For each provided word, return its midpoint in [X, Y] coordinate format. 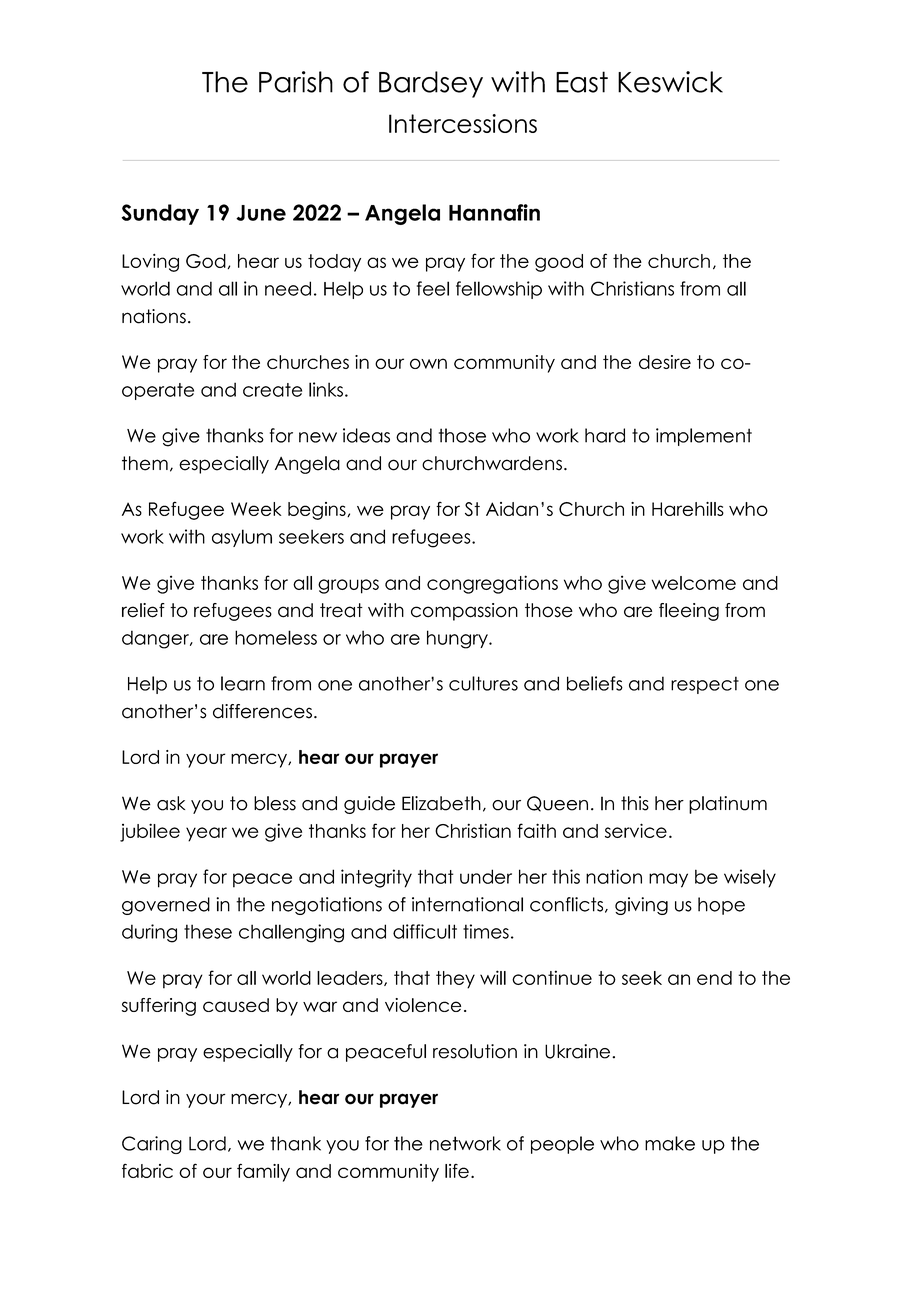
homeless [276, 637]
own [428, 363]
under [486, 876]
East [582, 82]
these [208, 931]
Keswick [670, 82]
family [263, 1172]
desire [665, 362]
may [668, 880]
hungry [458, 639]
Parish [296, 82]
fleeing [689, 612]
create [272, 390]
